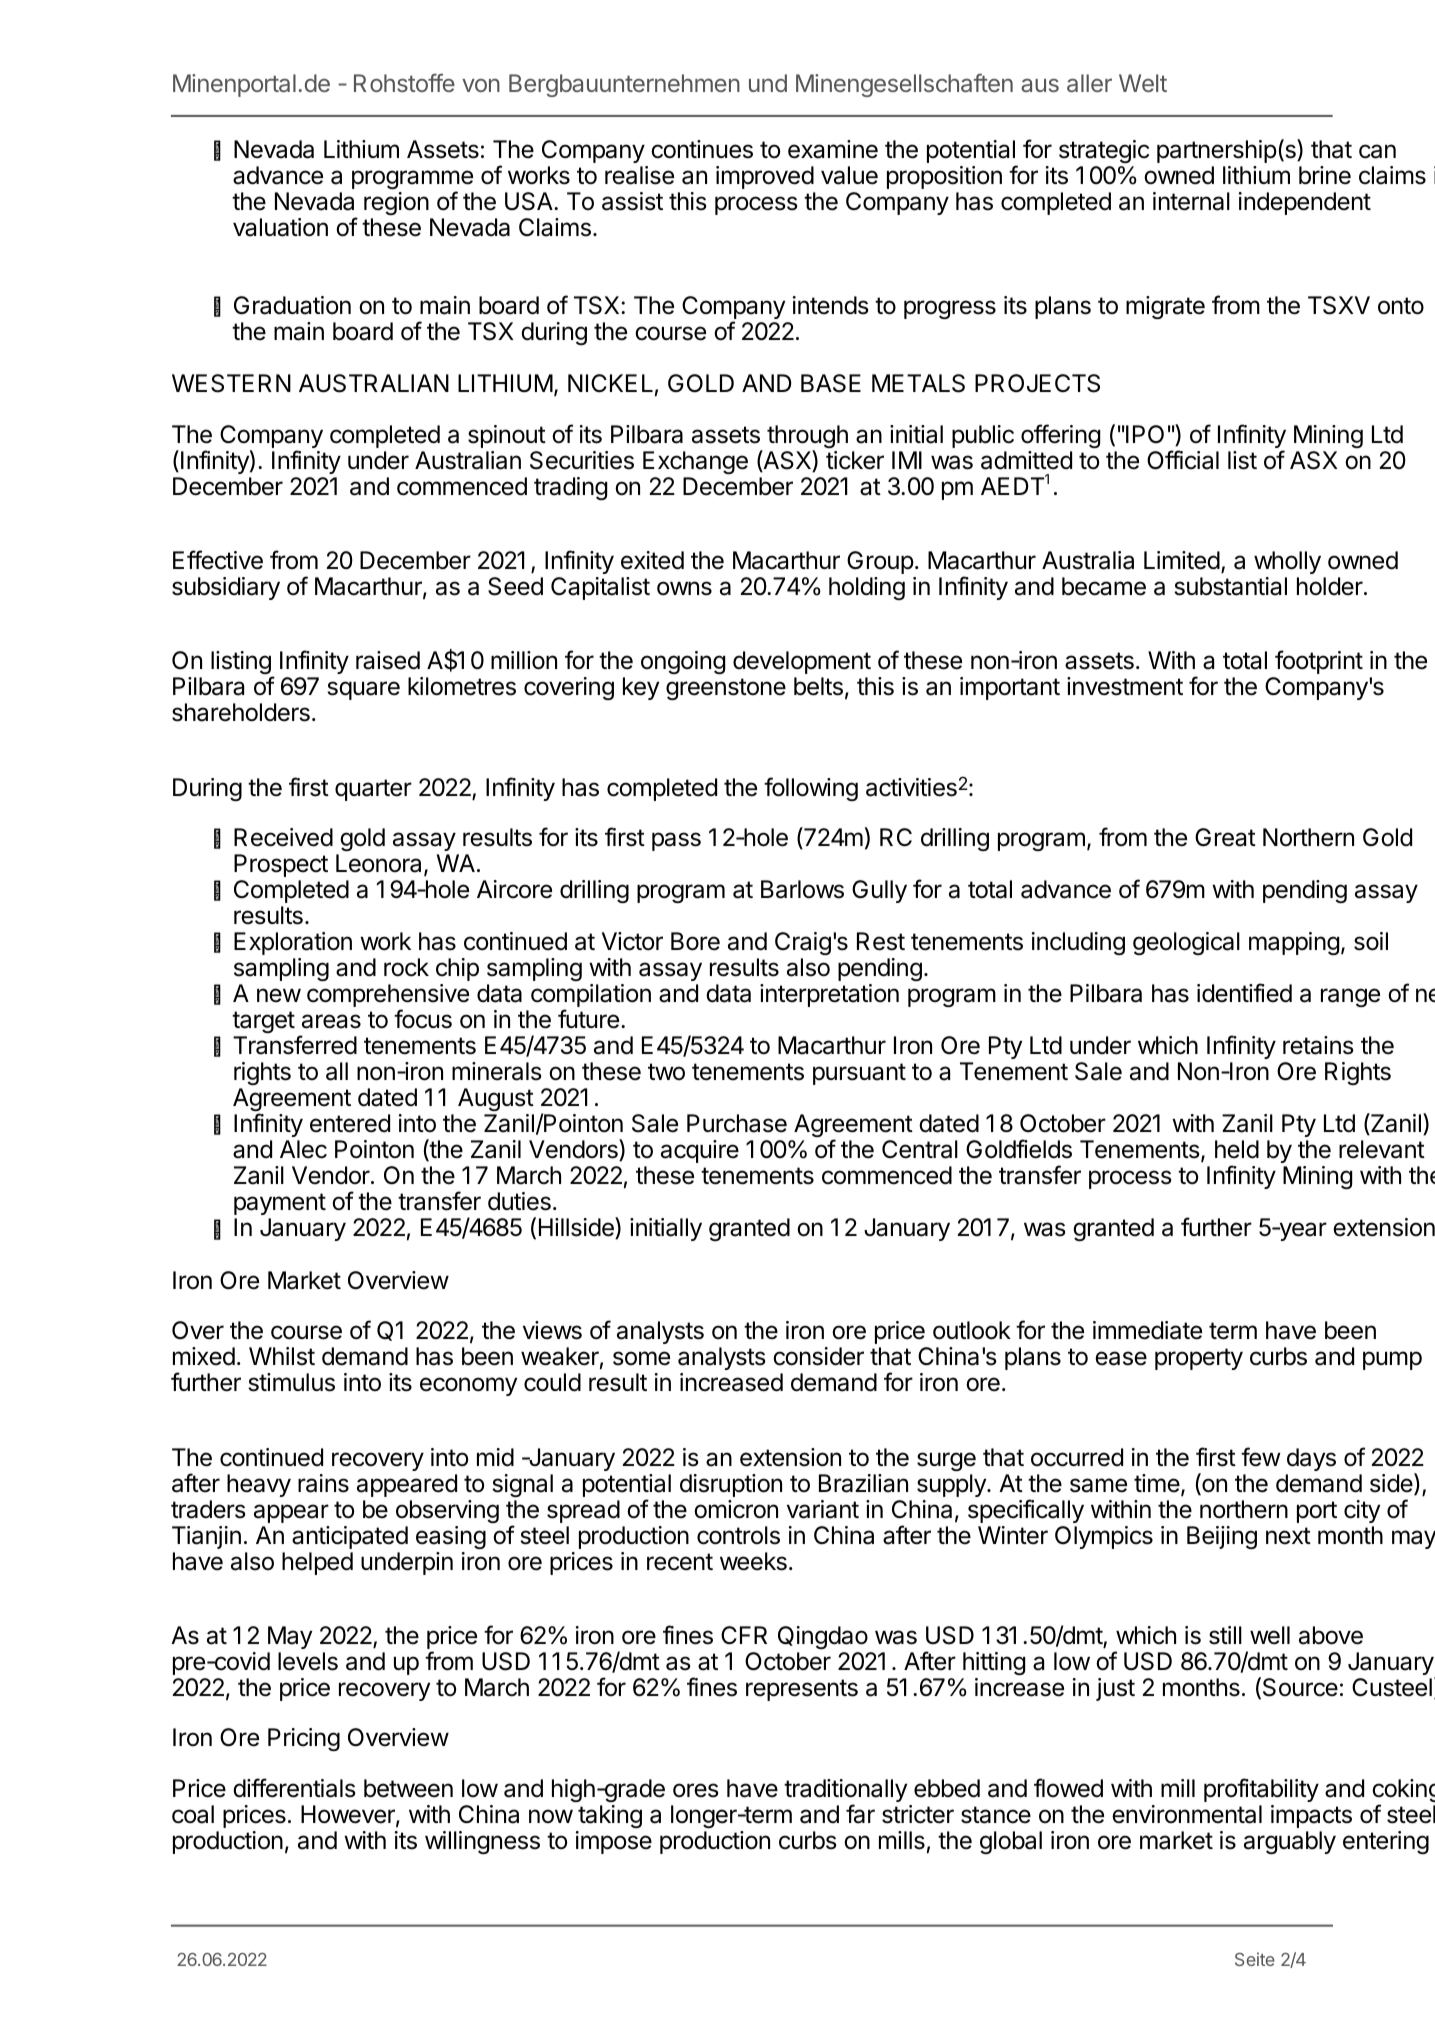 This page has height=2030, width=1435. What do you see at coordinates (1199, 1359) in the page?
I see `property` at bounding box center [1199, 1359].
